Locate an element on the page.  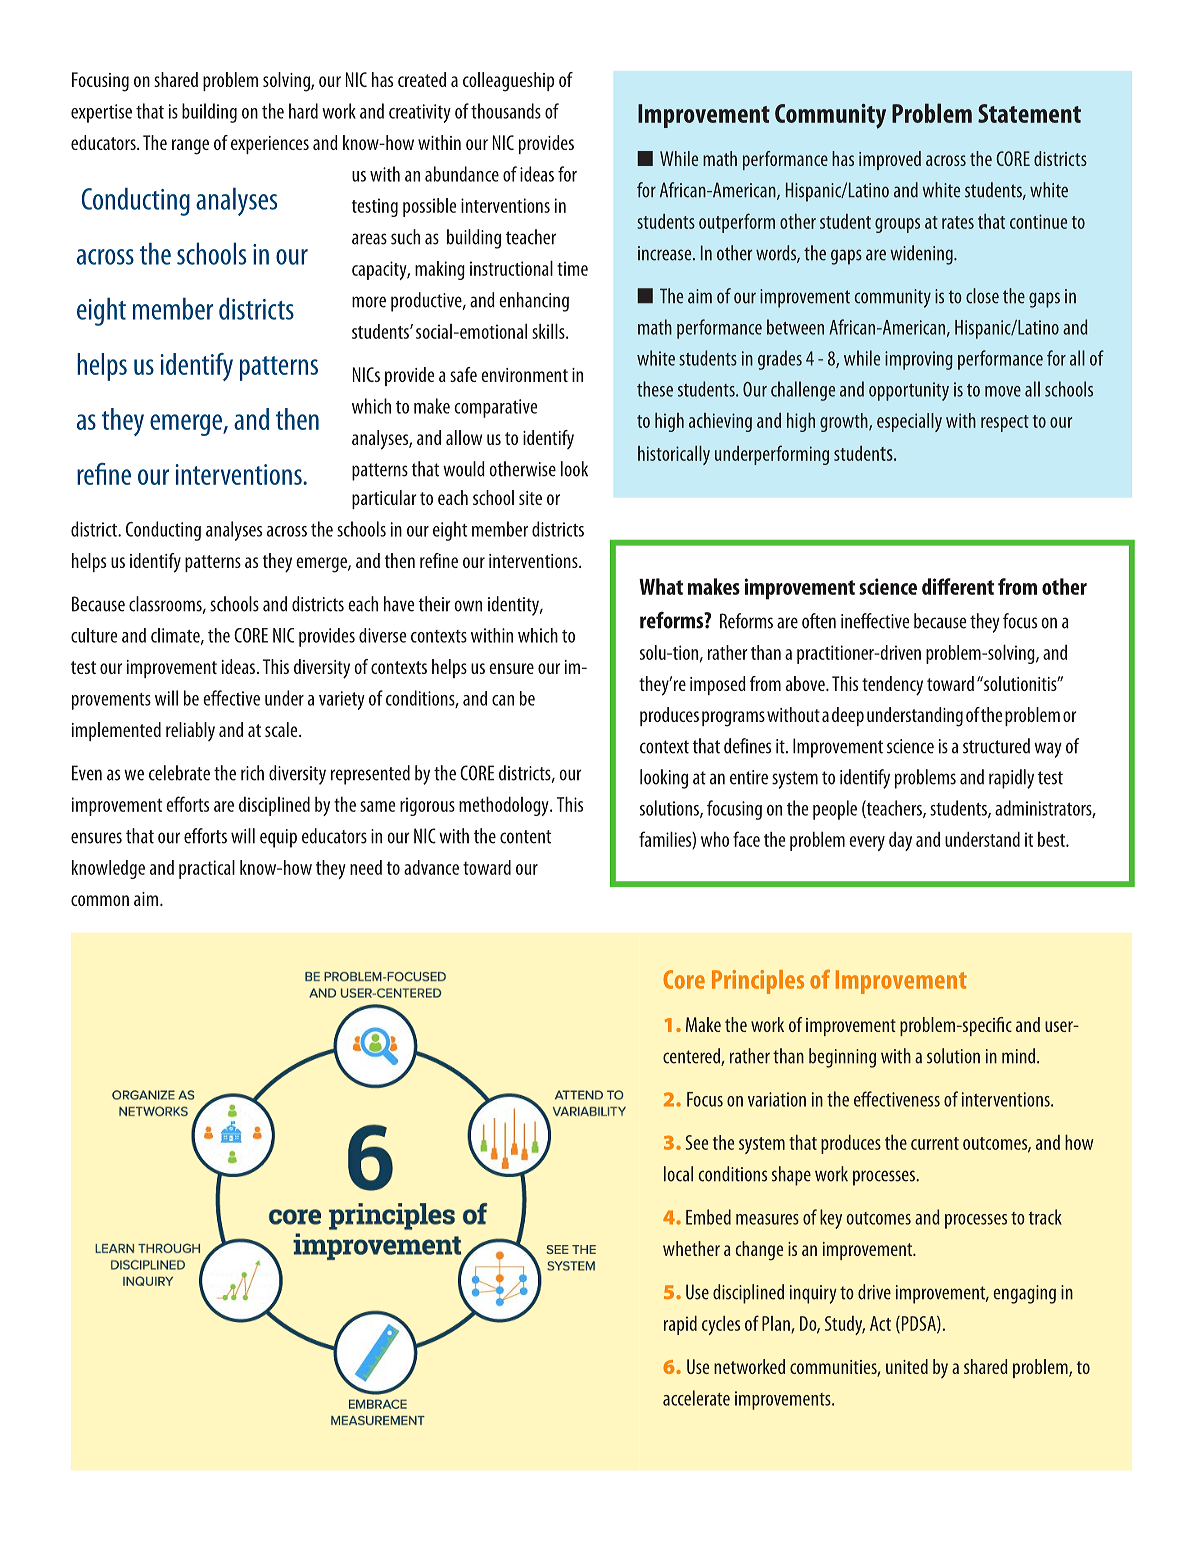
comparative is located at coordinates (495, 408).
